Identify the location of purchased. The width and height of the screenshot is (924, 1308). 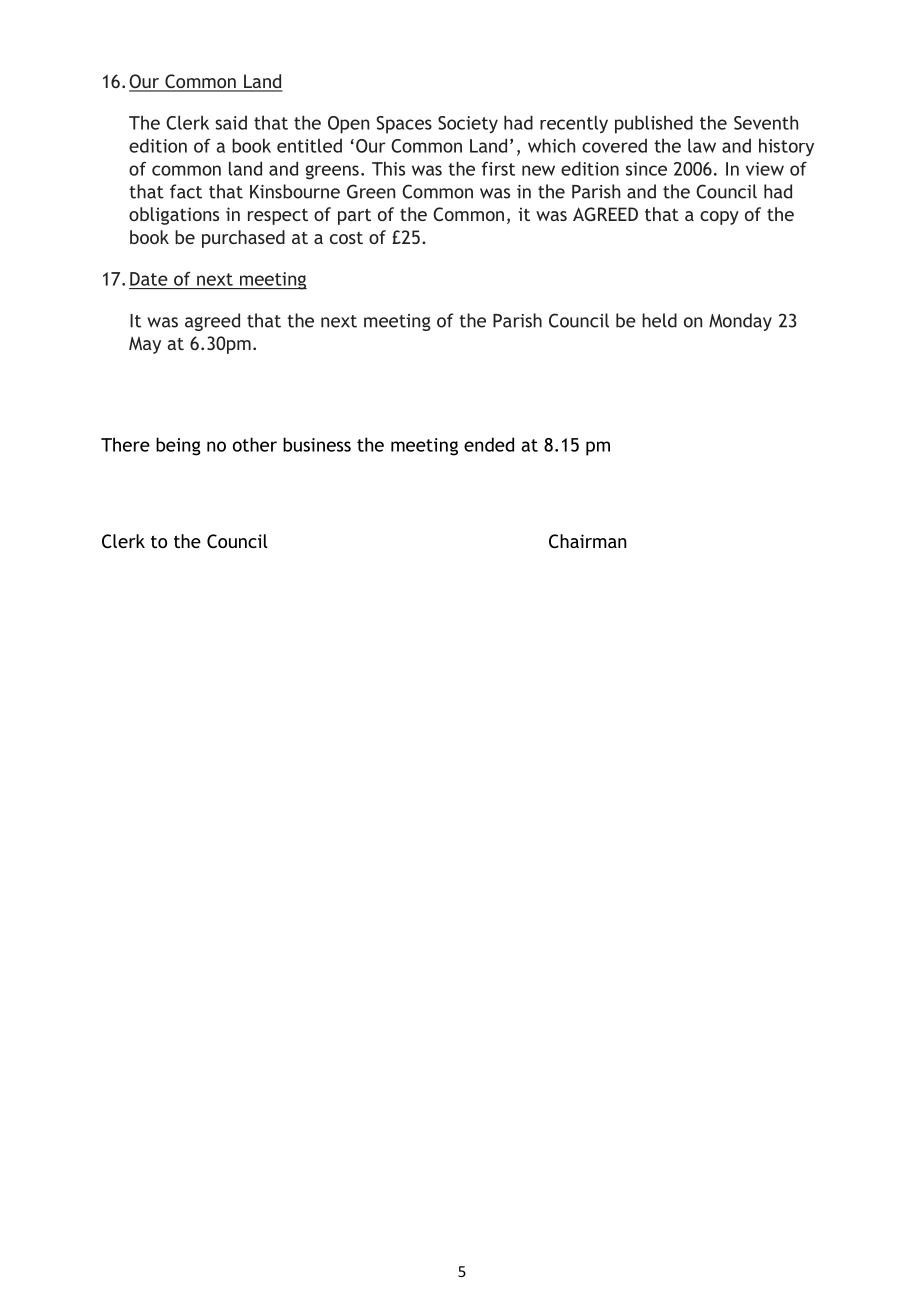
(243, 239).
